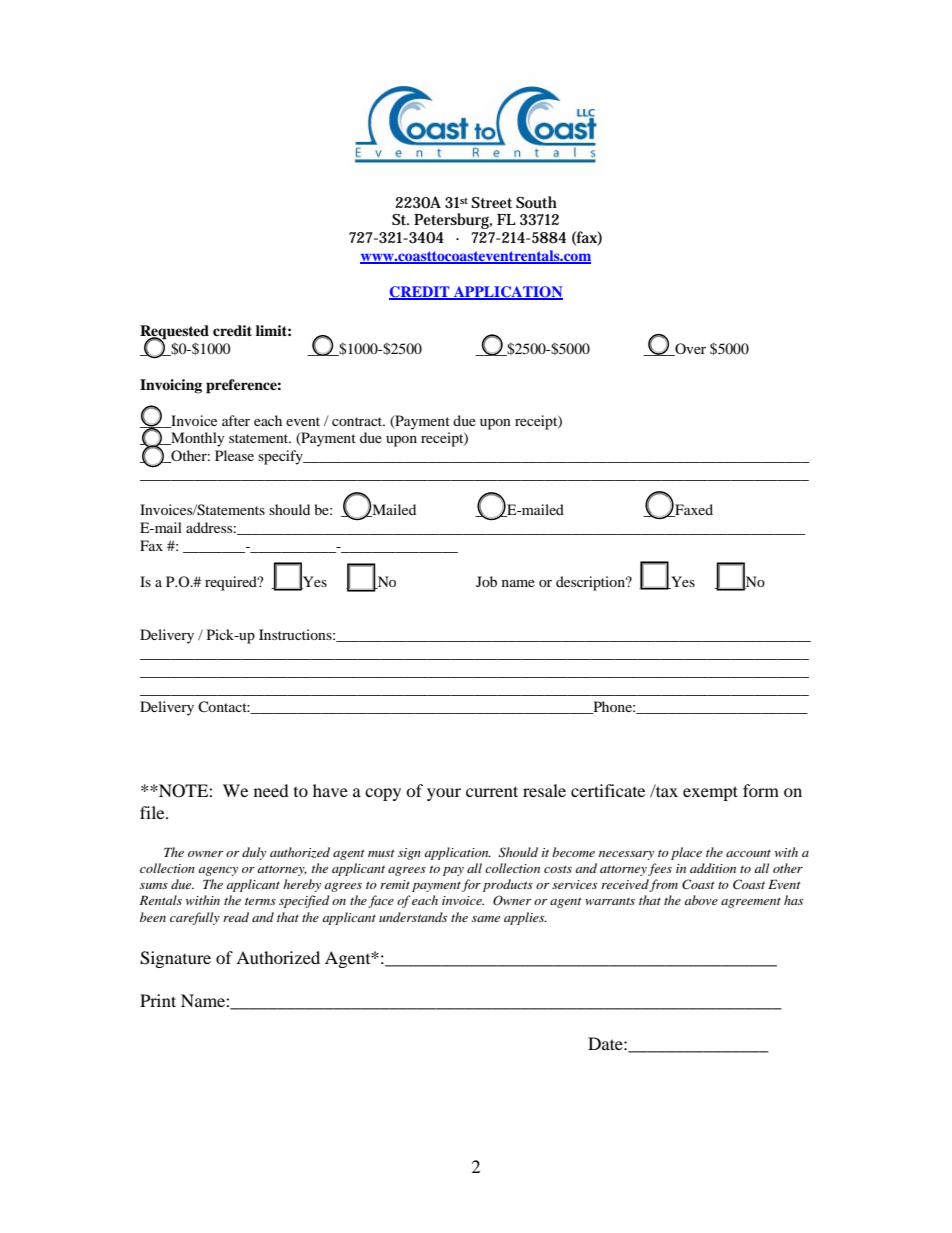 Image resolution: width=952 pixels, height=1233 pixels. What do you see at coordinates (444, 794) in the image?
I see `your` at bounding box center [444, 794].
